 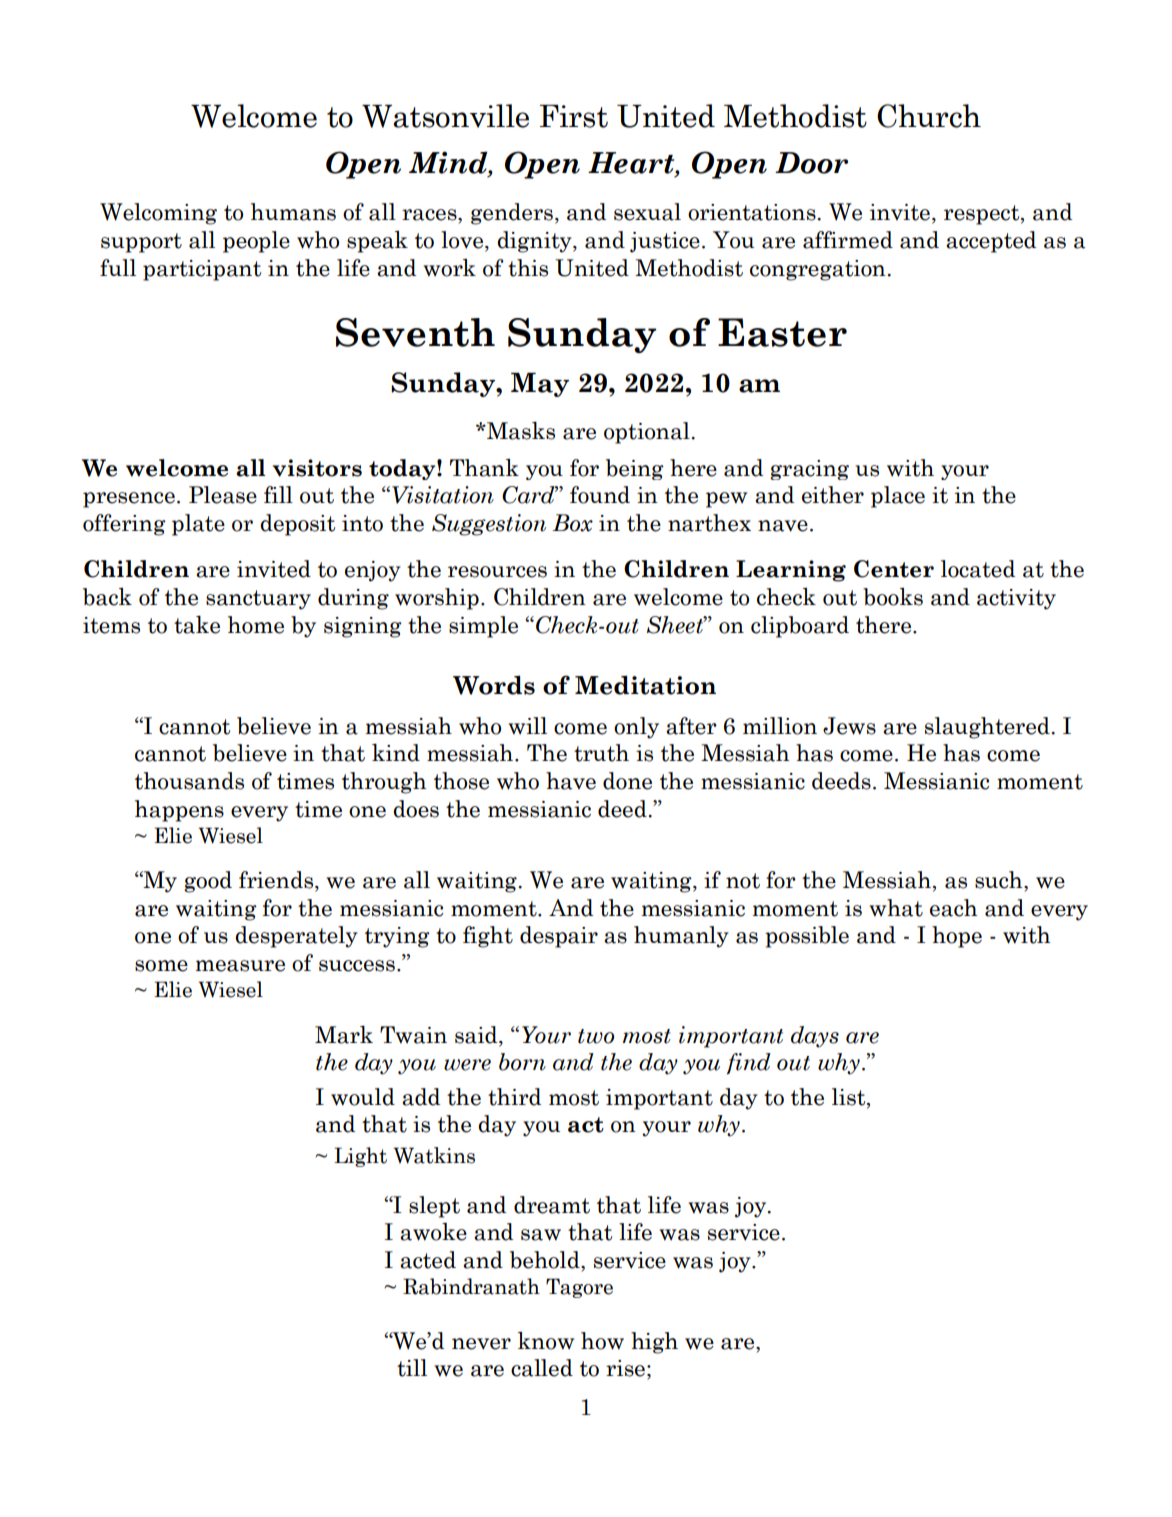 I want to click on till, so click(x=412, y=1368).
